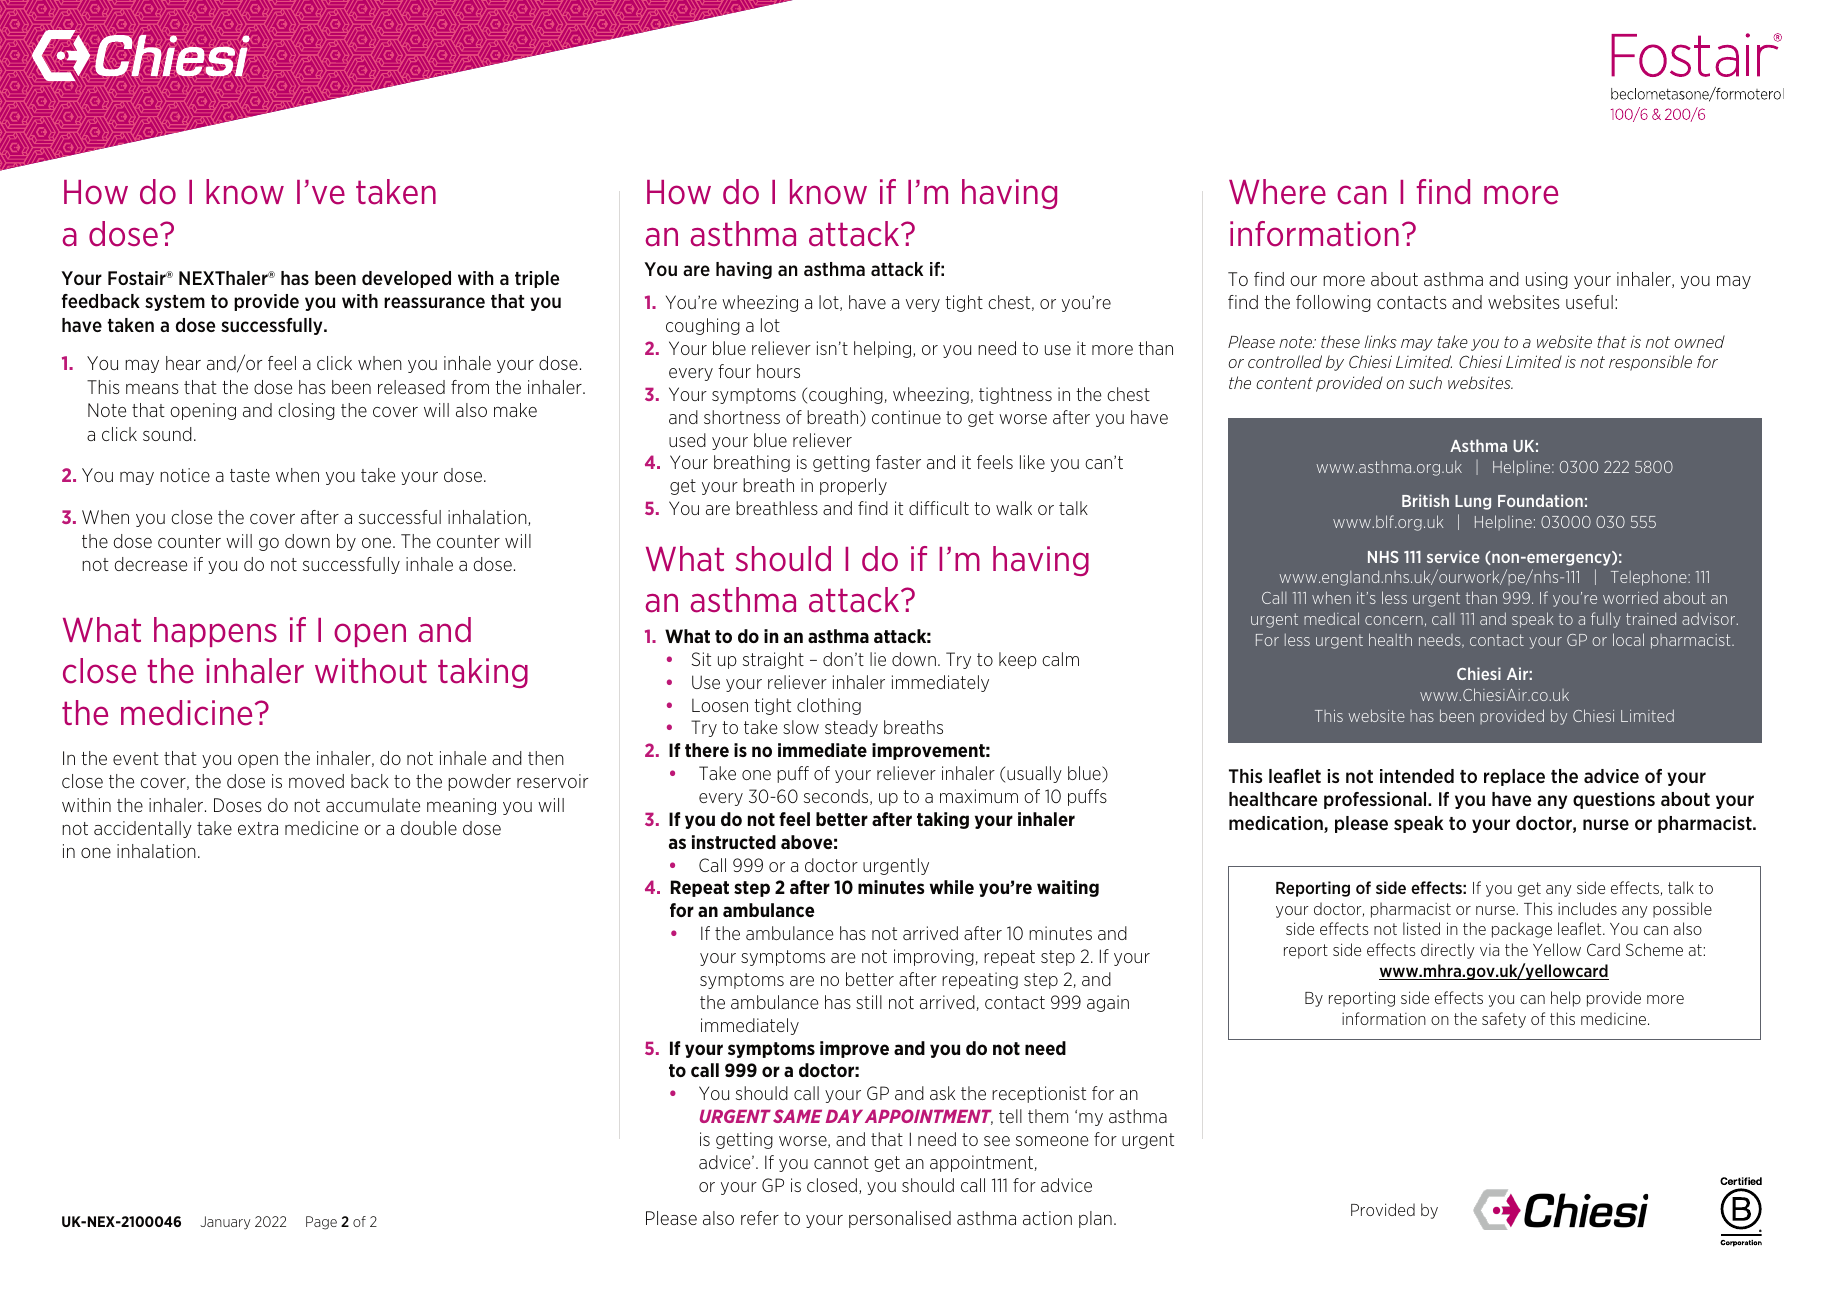 This screenshot has height=1289, width=1823. I want to click on includes, so click(1587, 908).
